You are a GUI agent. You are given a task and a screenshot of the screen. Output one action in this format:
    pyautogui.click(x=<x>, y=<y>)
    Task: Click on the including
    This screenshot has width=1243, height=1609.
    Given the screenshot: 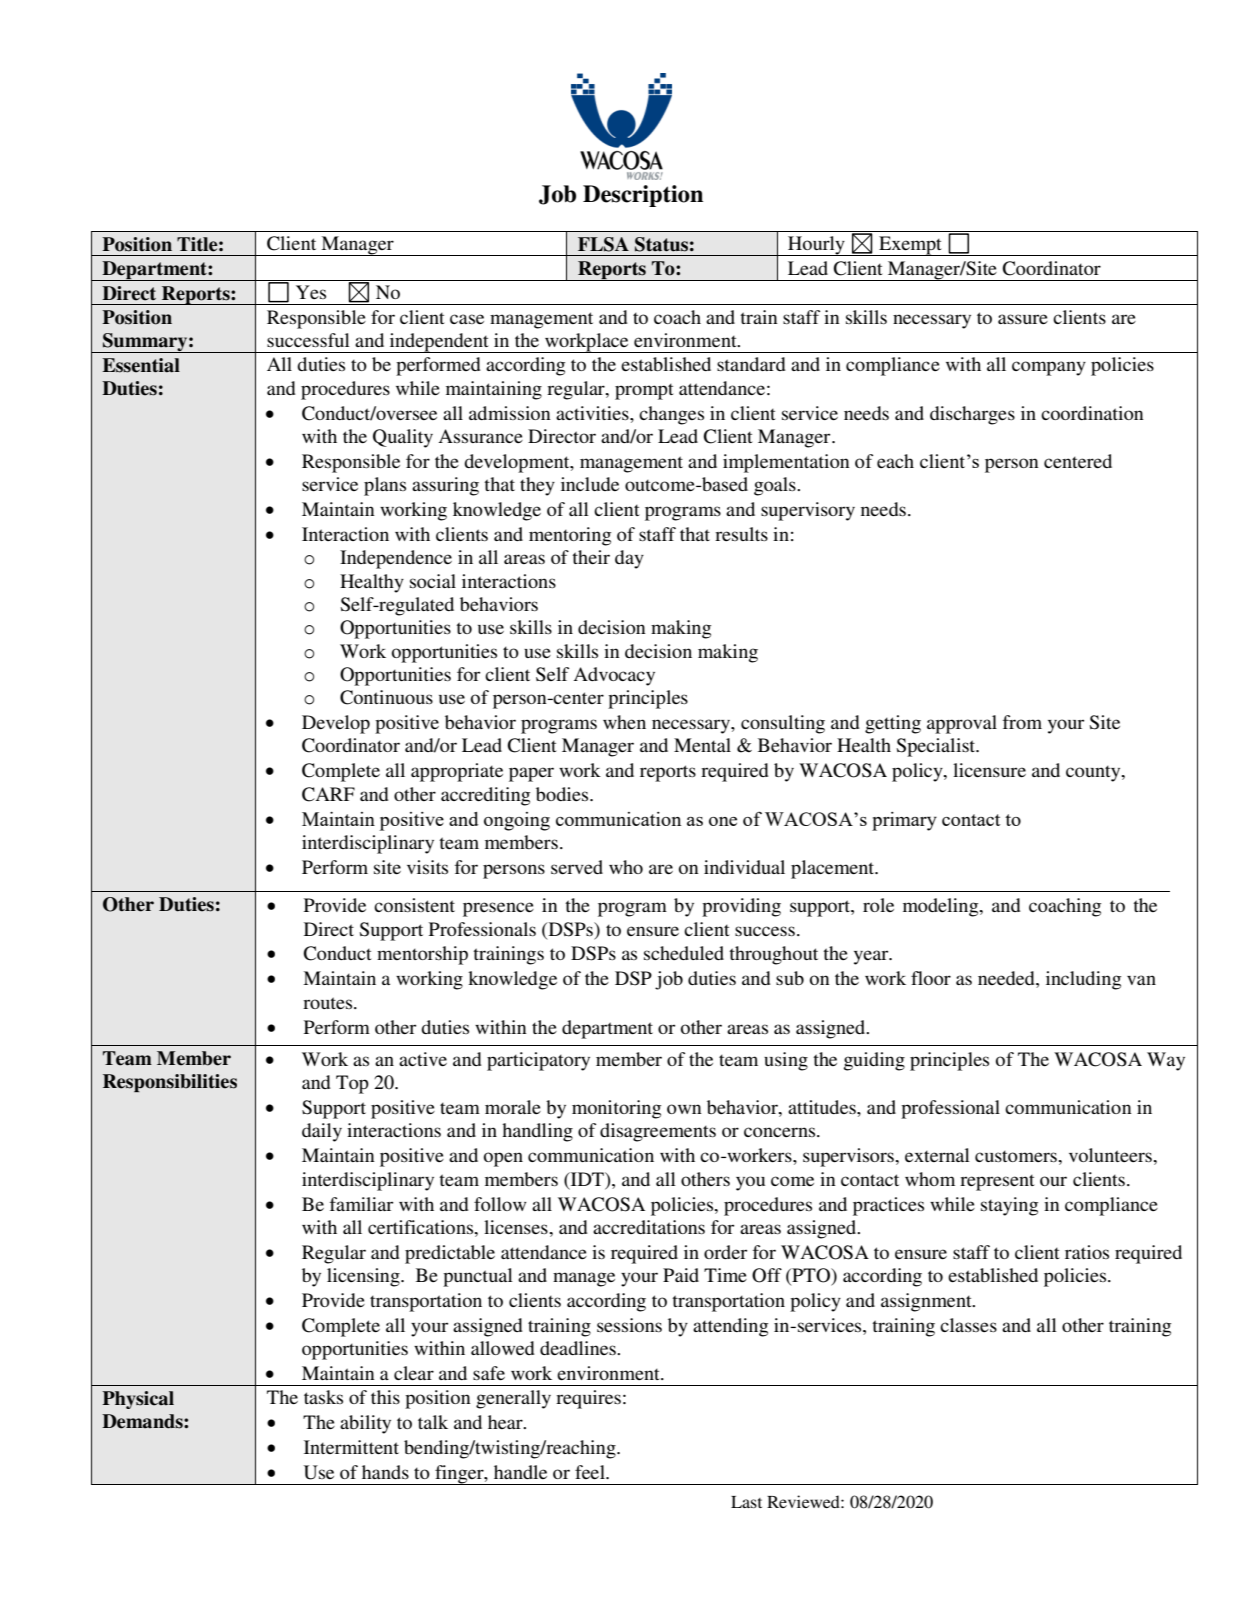 What is the action you would take?
    pyautogui.click(x=1083, y=980)
